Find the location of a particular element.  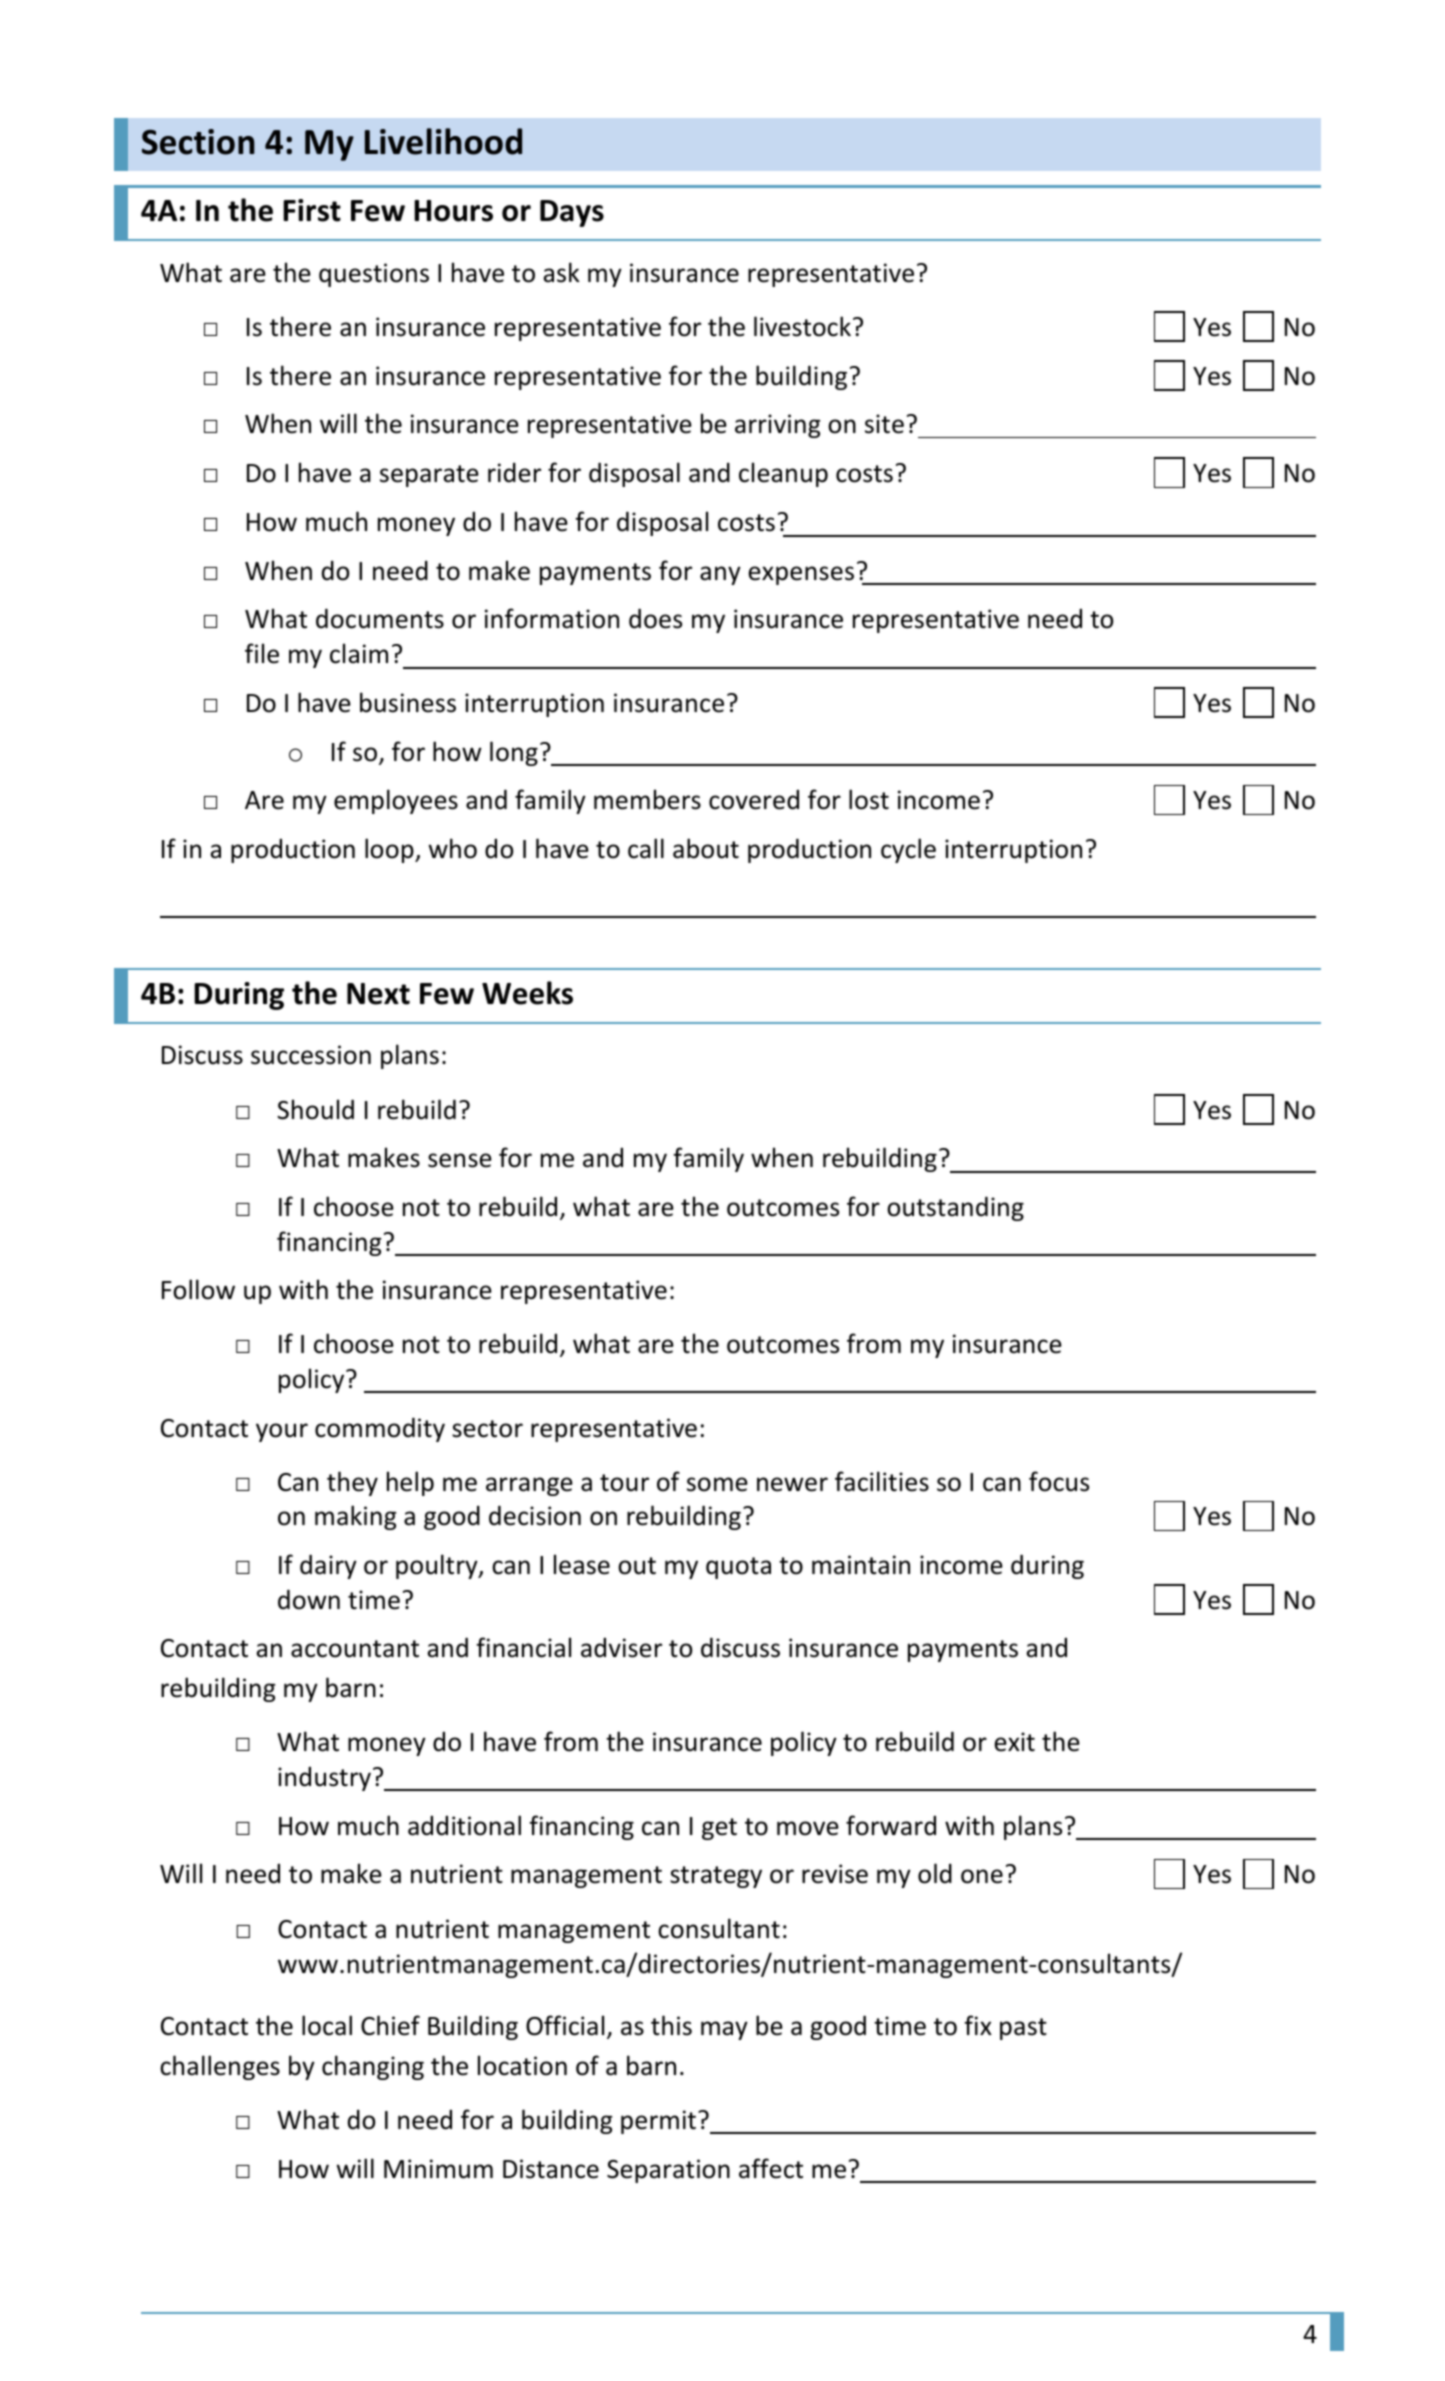

permit is located at coordinates (658, 2122).
